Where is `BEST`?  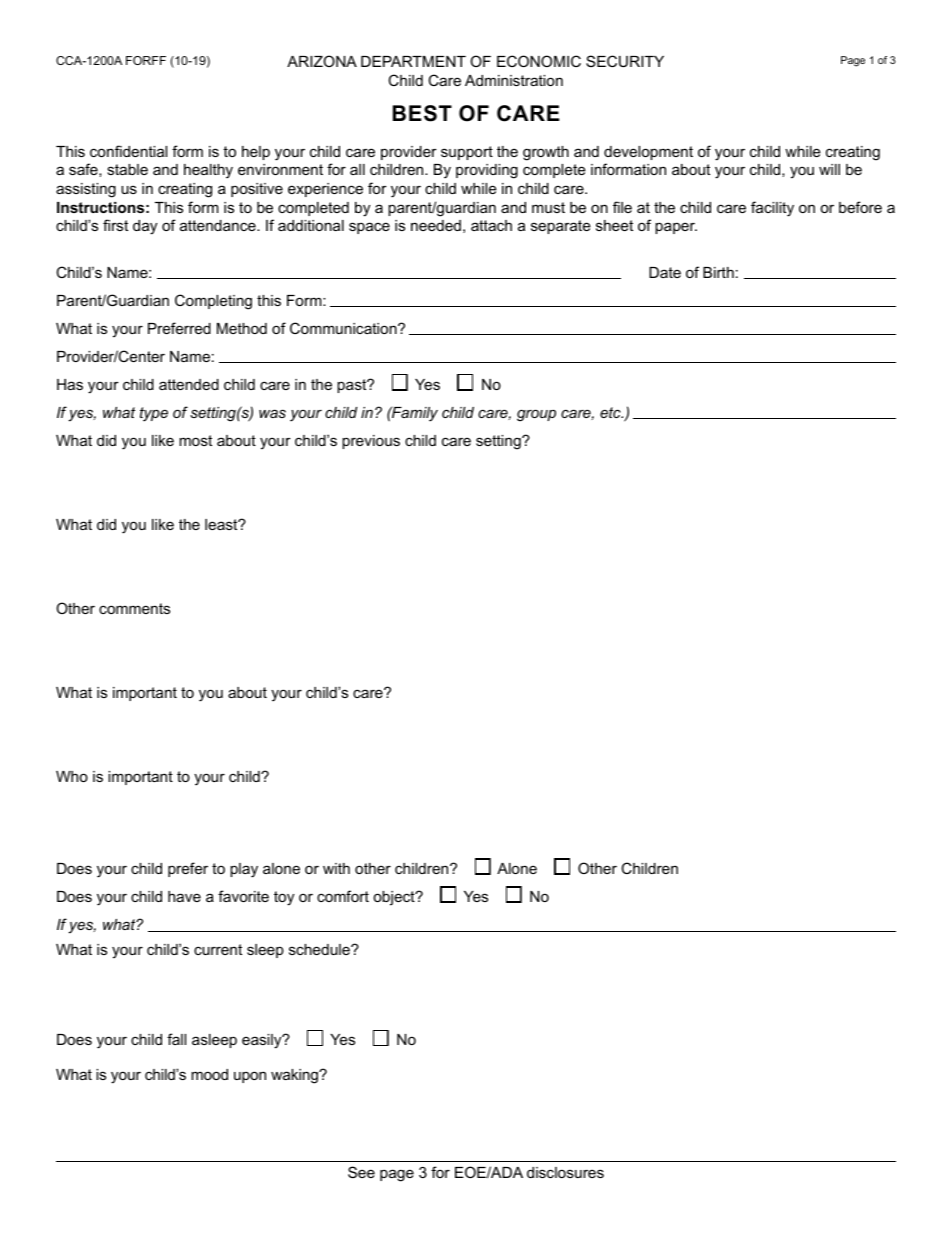
BEST is located at coordinates (422, 113).
